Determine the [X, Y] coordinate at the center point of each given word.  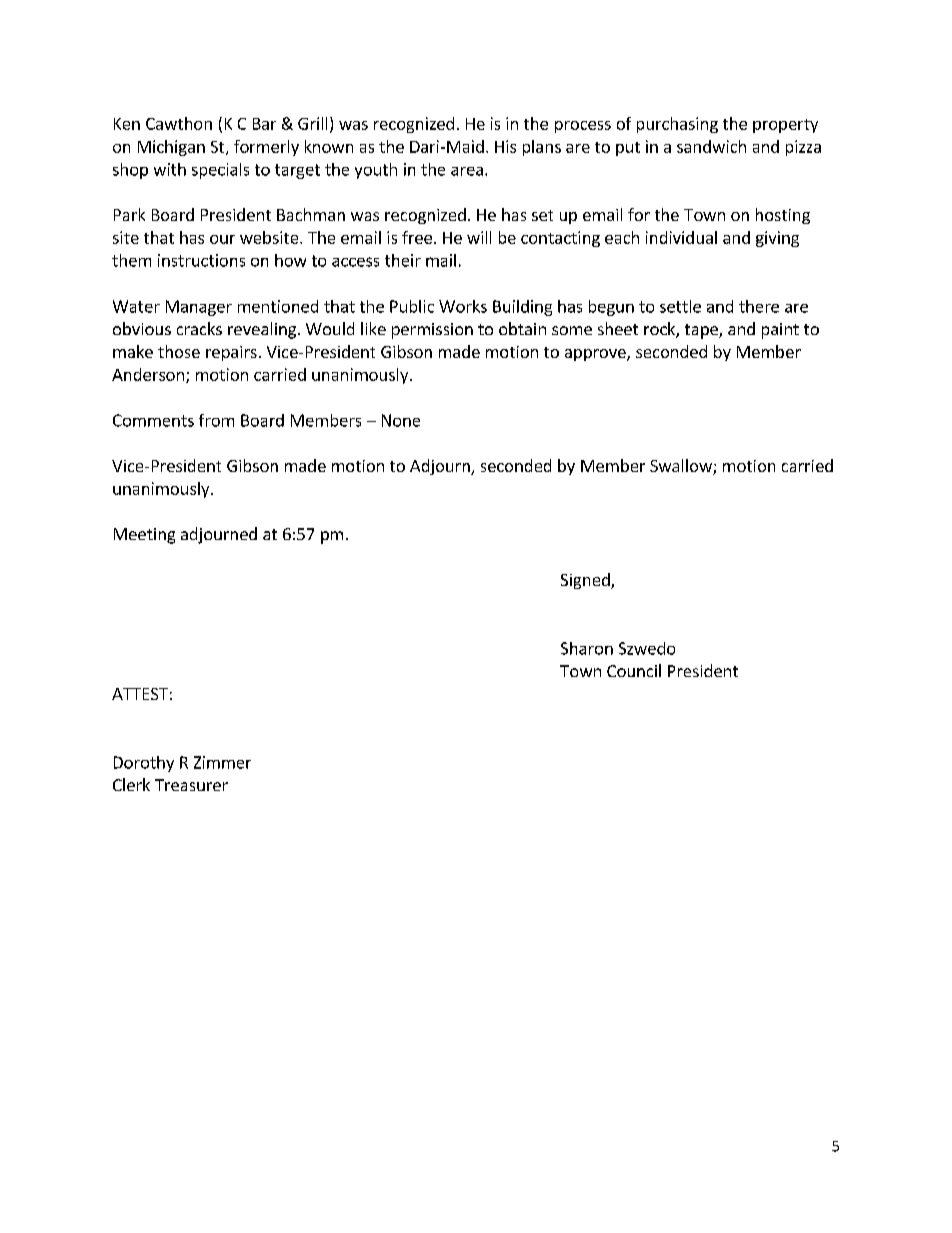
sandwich [711, 146]
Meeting [144, 536]
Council [634, 670]
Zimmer [222, 762]
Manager [199, 308]
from [216, 420]
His [505, 146]
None [401, 420]
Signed [586, 581]
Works [463, 306]
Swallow [682, 467]
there [759, 306]
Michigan [171, 148]
